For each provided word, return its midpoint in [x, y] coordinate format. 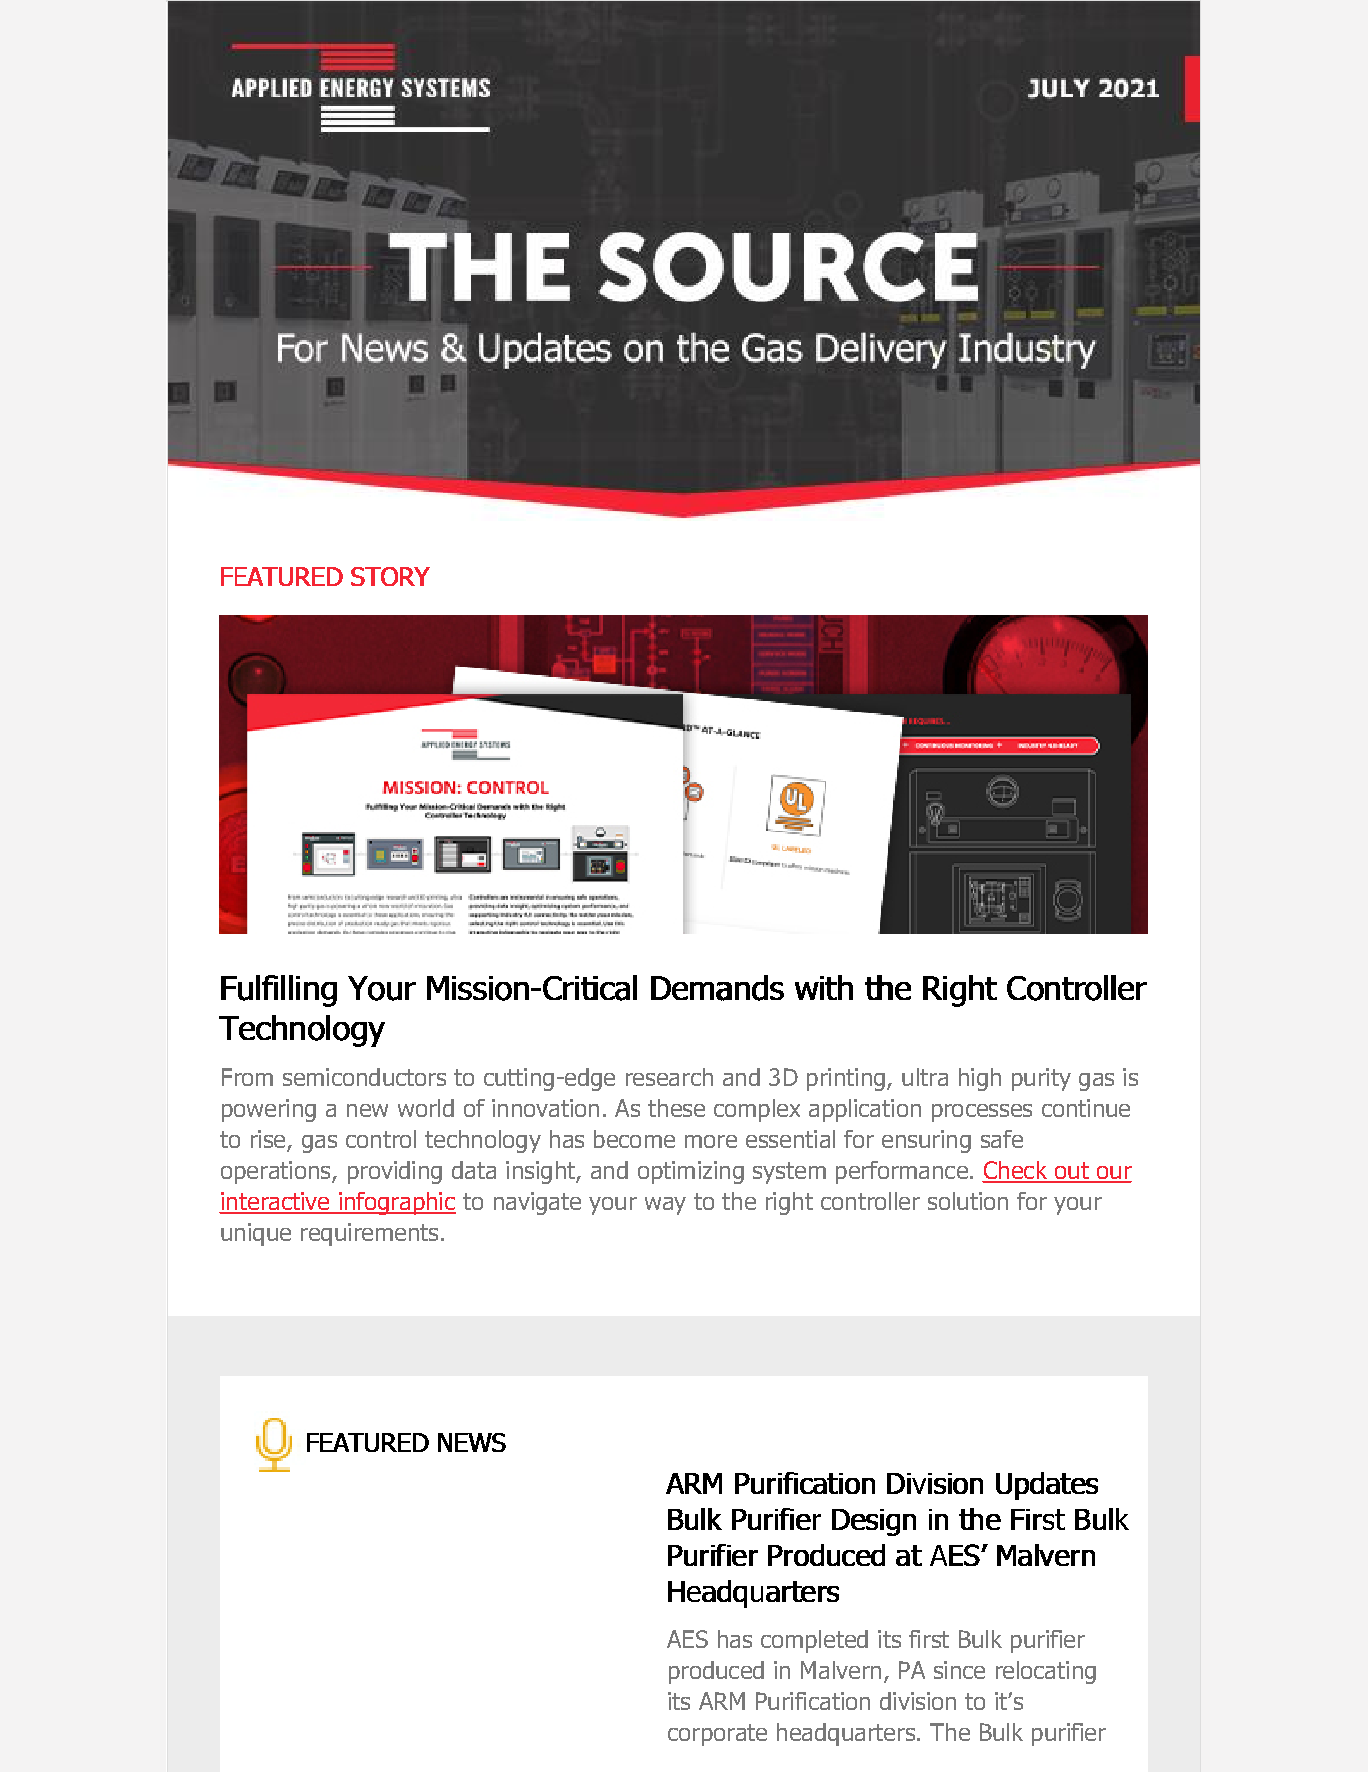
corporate [717, 1735]
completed [814, 1641]
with [824, 987]
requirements [369, 1234]
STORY [390, 576]
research [669, 1077]
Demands [717, 988]
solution [968, 1201]
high [980, 1079]
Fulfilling [279, 991]
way [665, 1206]
